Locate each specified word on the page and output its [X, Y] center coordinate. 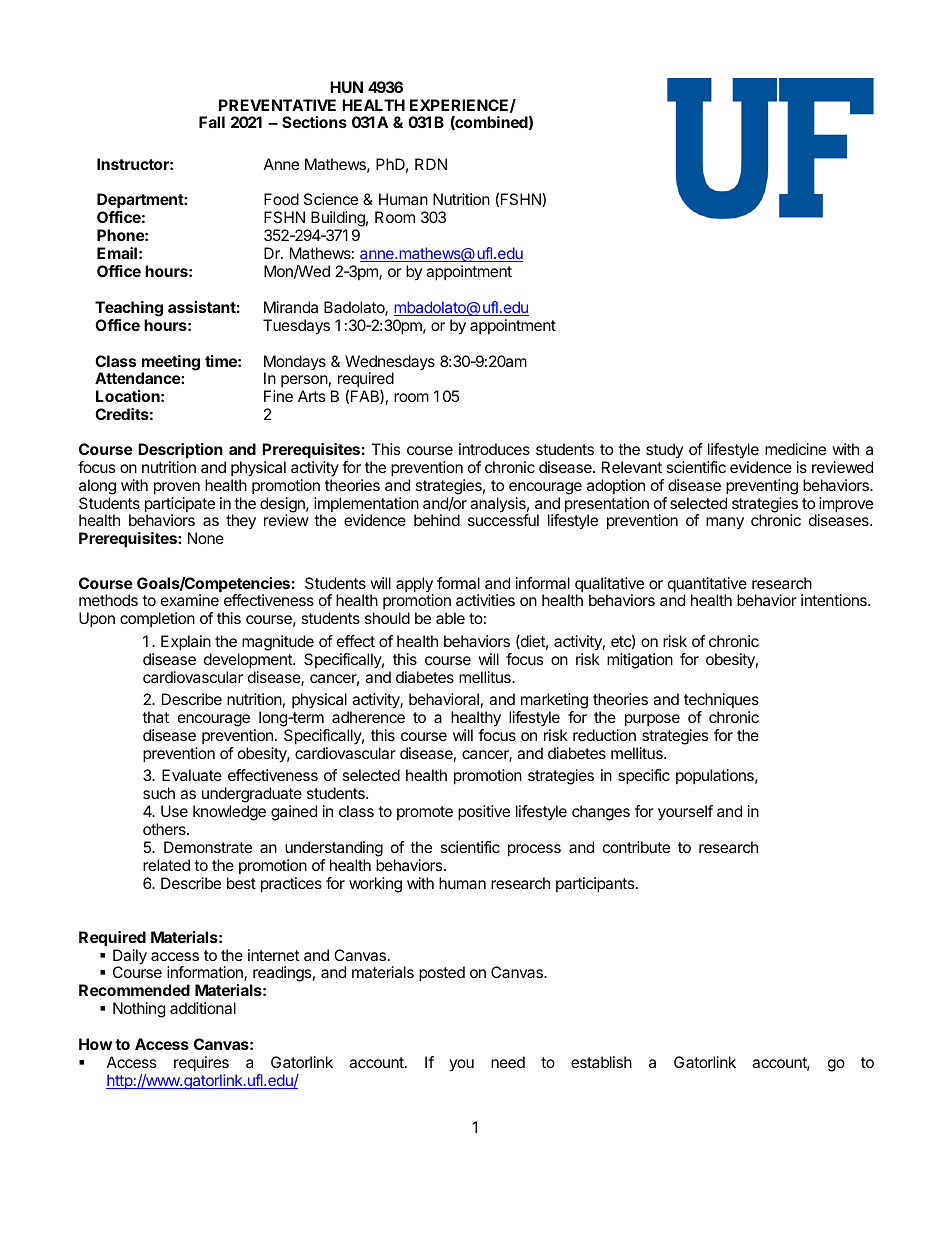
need [508, 1062]
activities [485, 600]
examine [190, 600]
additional [203, 1008]
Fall [212, 122]
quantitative [707, 586]
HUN [346, 87]
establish [601, 1062]
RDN [431, 164]
